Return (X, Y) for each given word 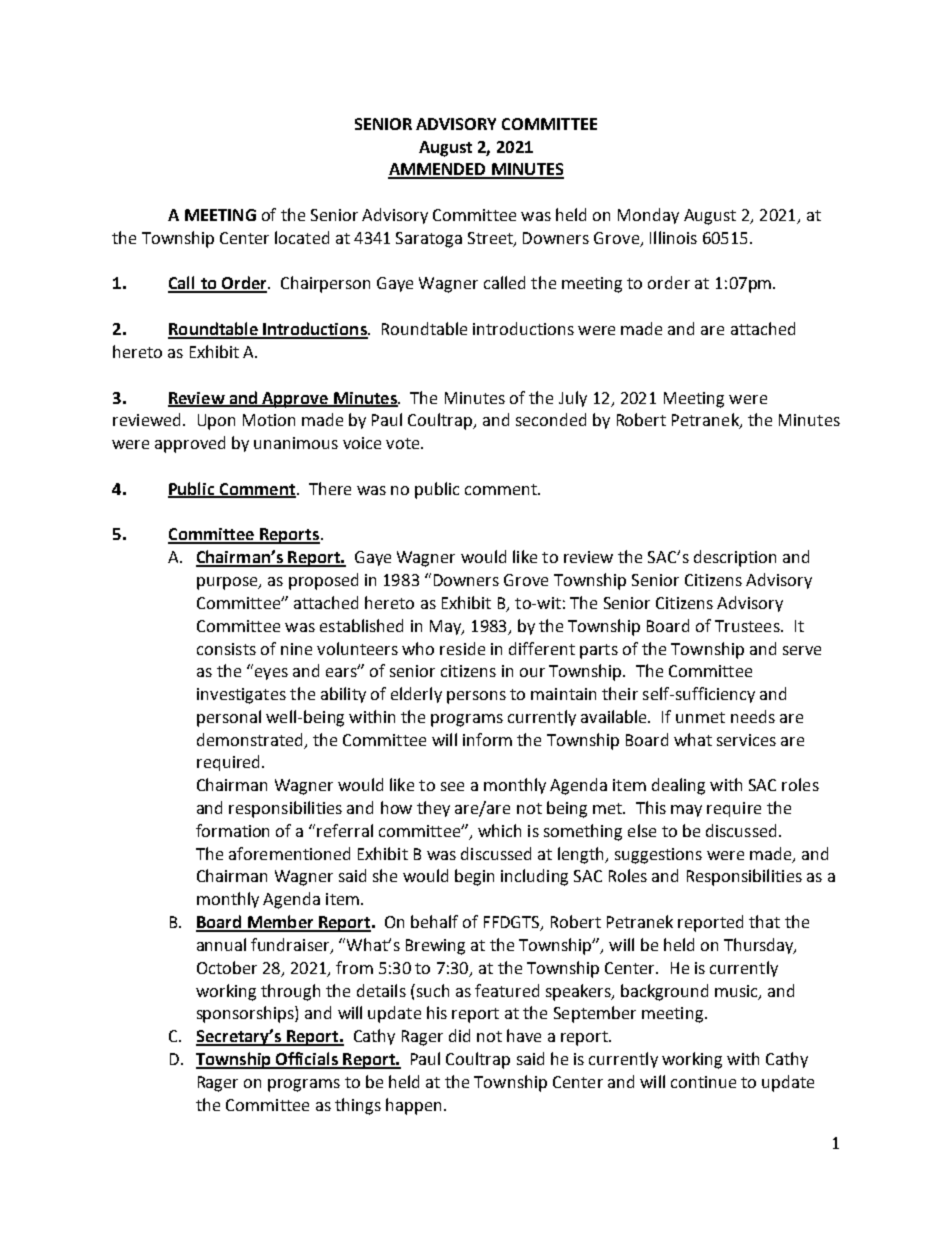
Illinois (673, 237)
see (452, 786)
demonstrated (249, 739)
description (735, 558)
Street (491, 239)
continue (703, 1082)
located (302, 237)
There (330, 488)
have (524, 1035)
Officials (307, 1060)
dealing (678, 786)
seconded (551, 419)
